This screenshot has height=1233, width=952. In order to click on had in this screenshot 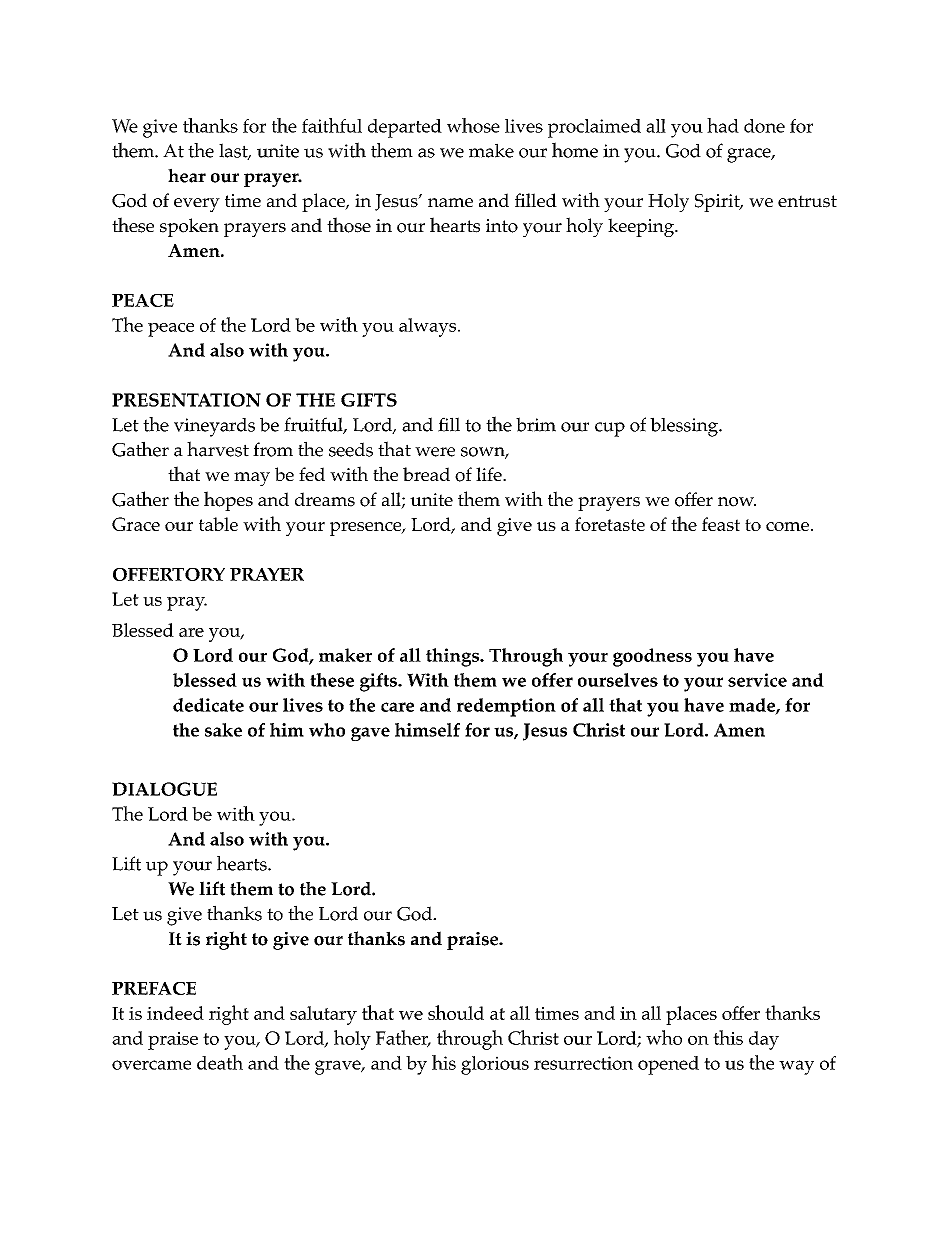, I will do `click(723, 125)`.
